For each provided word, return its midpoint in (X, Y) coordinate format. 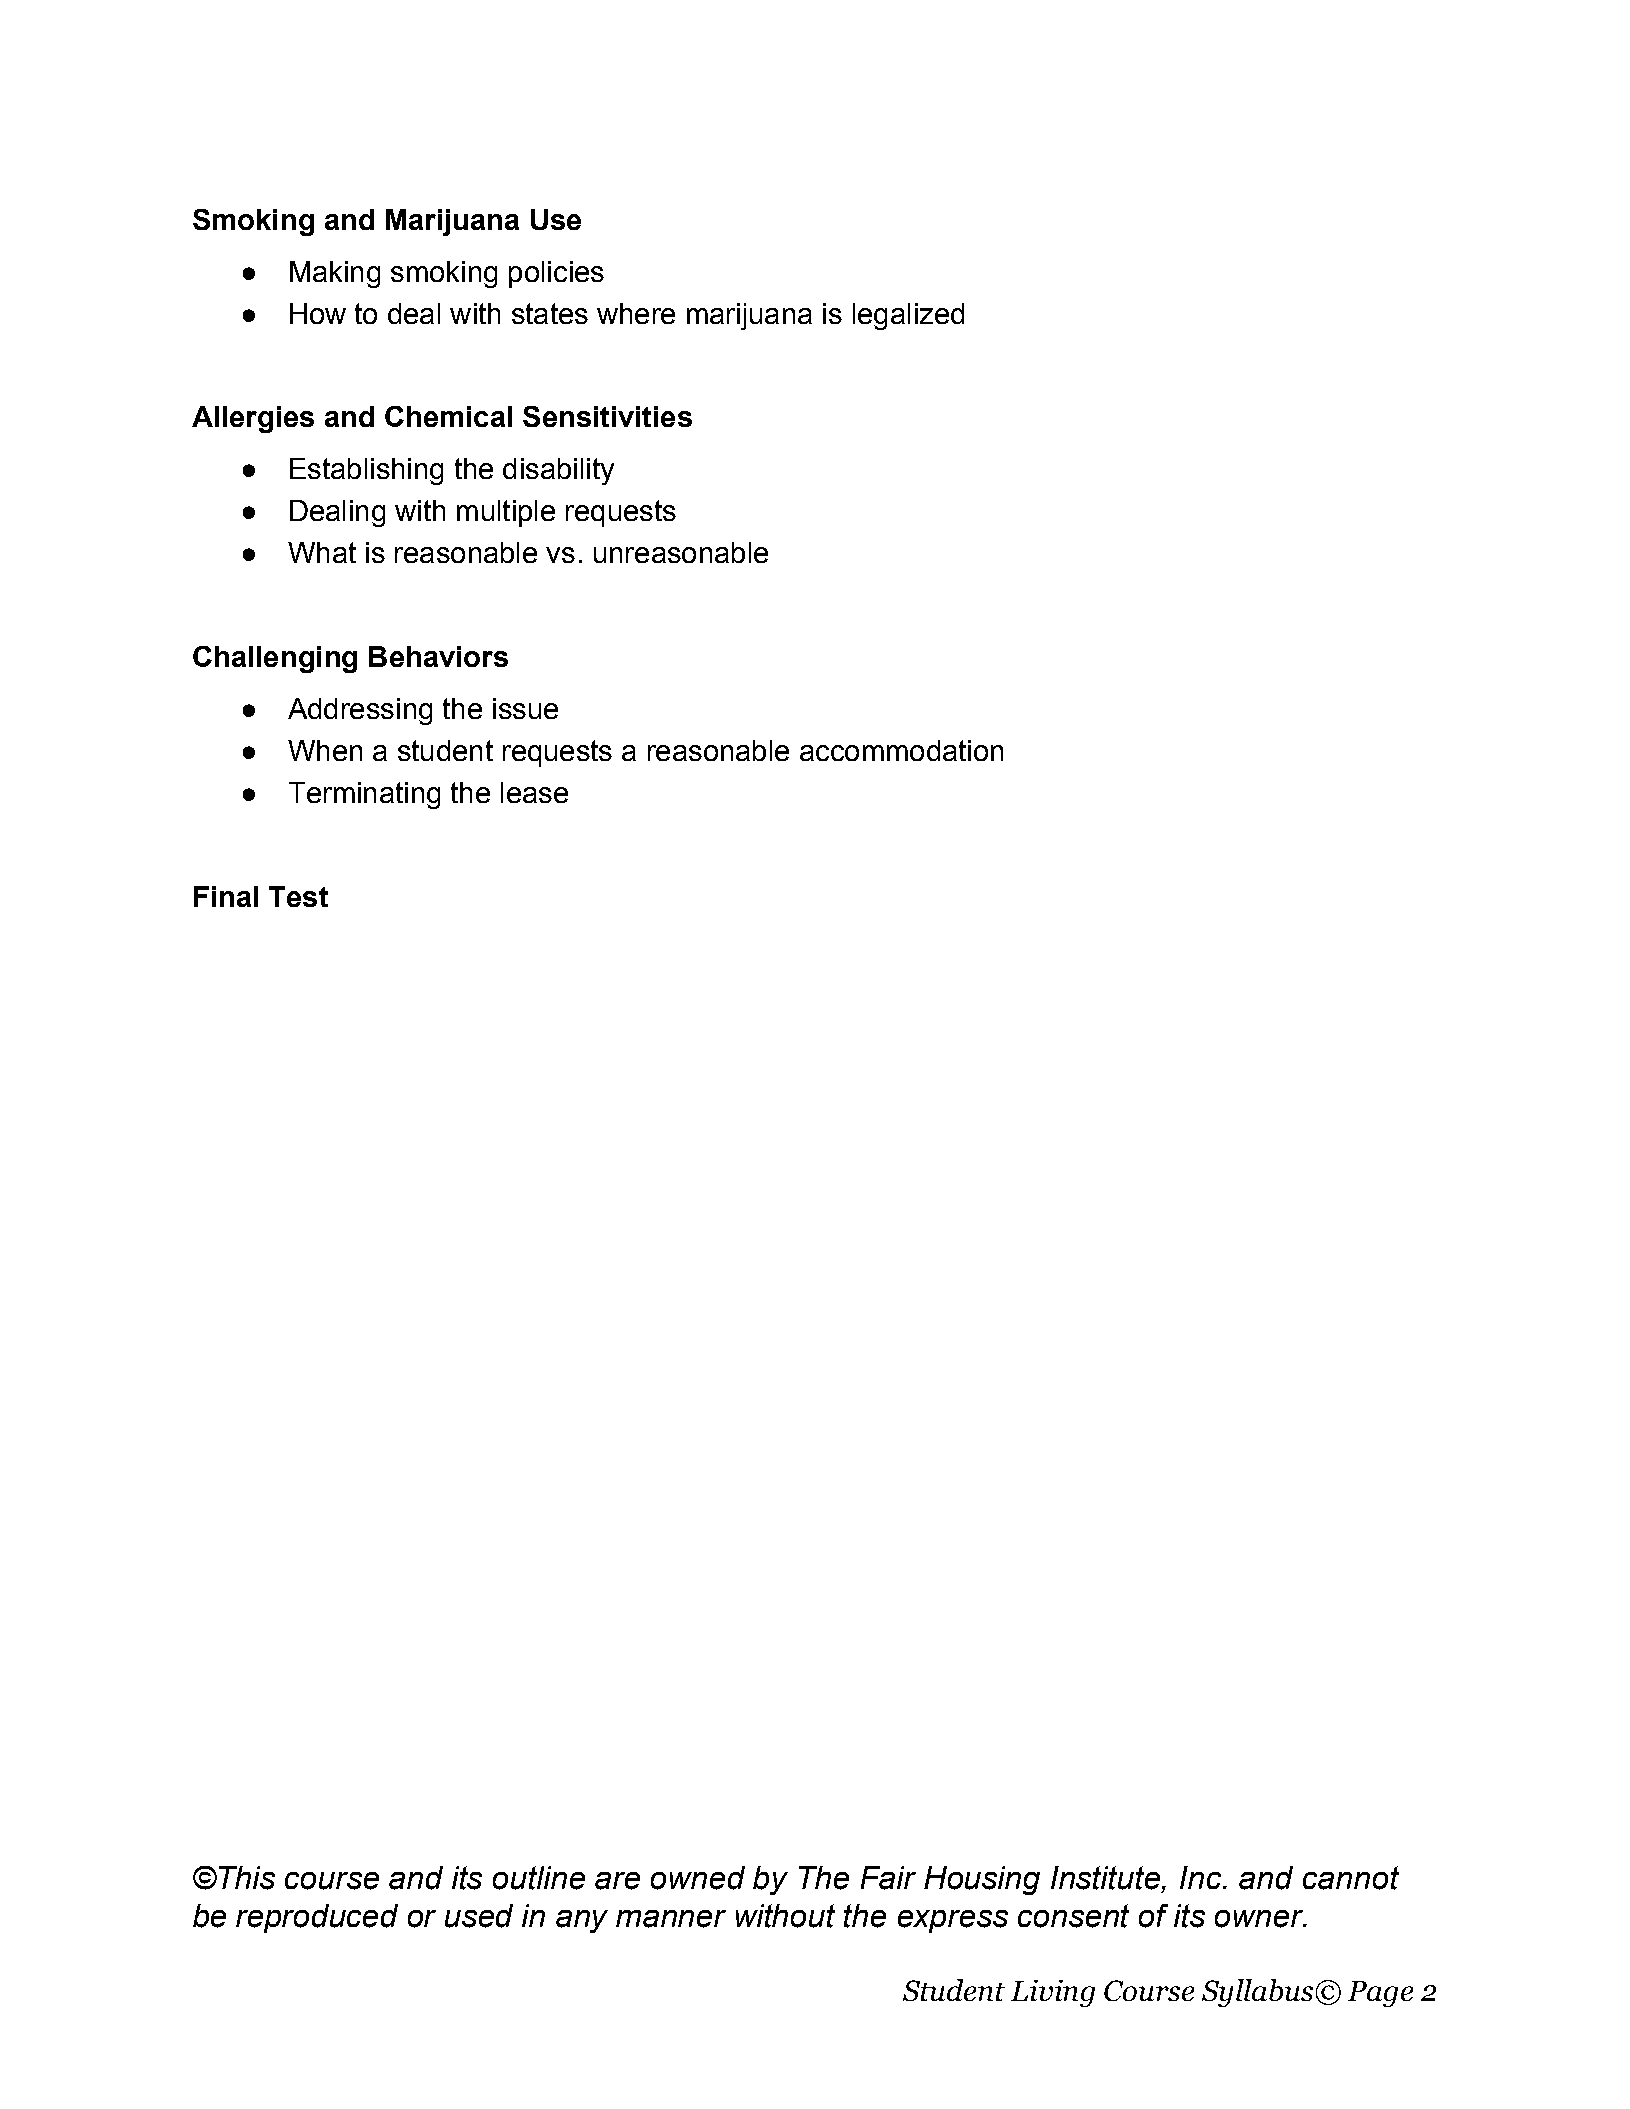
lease (534, 792)
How (318, 313)
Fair (888, 1878)
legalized (908, 316)
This (247, 1878)
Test (298, 896)
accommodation (901, 750)
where (636, 313)
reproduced (317, 1918)
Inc (1202, 1877)
